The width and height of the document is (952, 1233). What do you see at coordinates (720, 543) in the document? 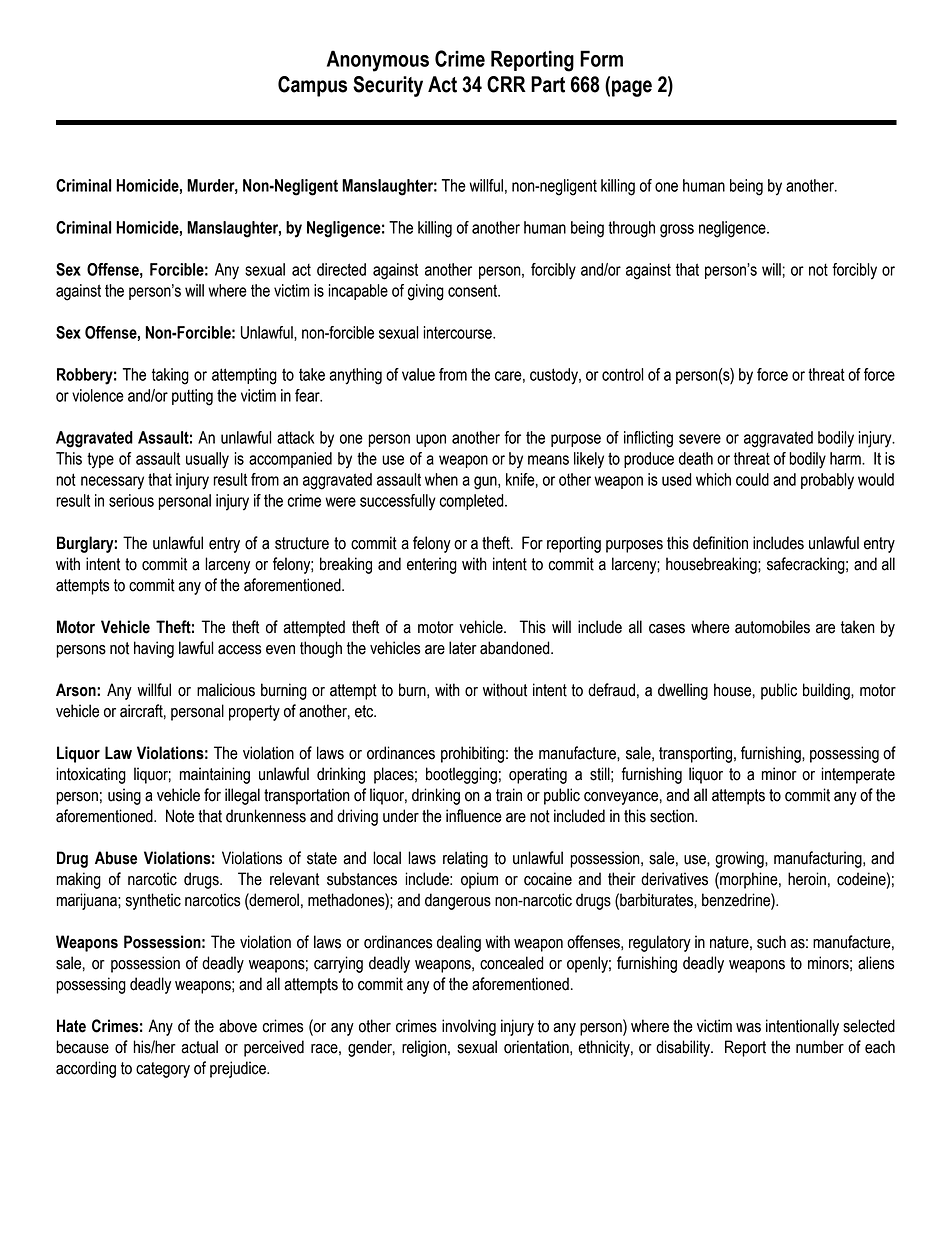
I see `definition` at bounding box center [720, 543].
